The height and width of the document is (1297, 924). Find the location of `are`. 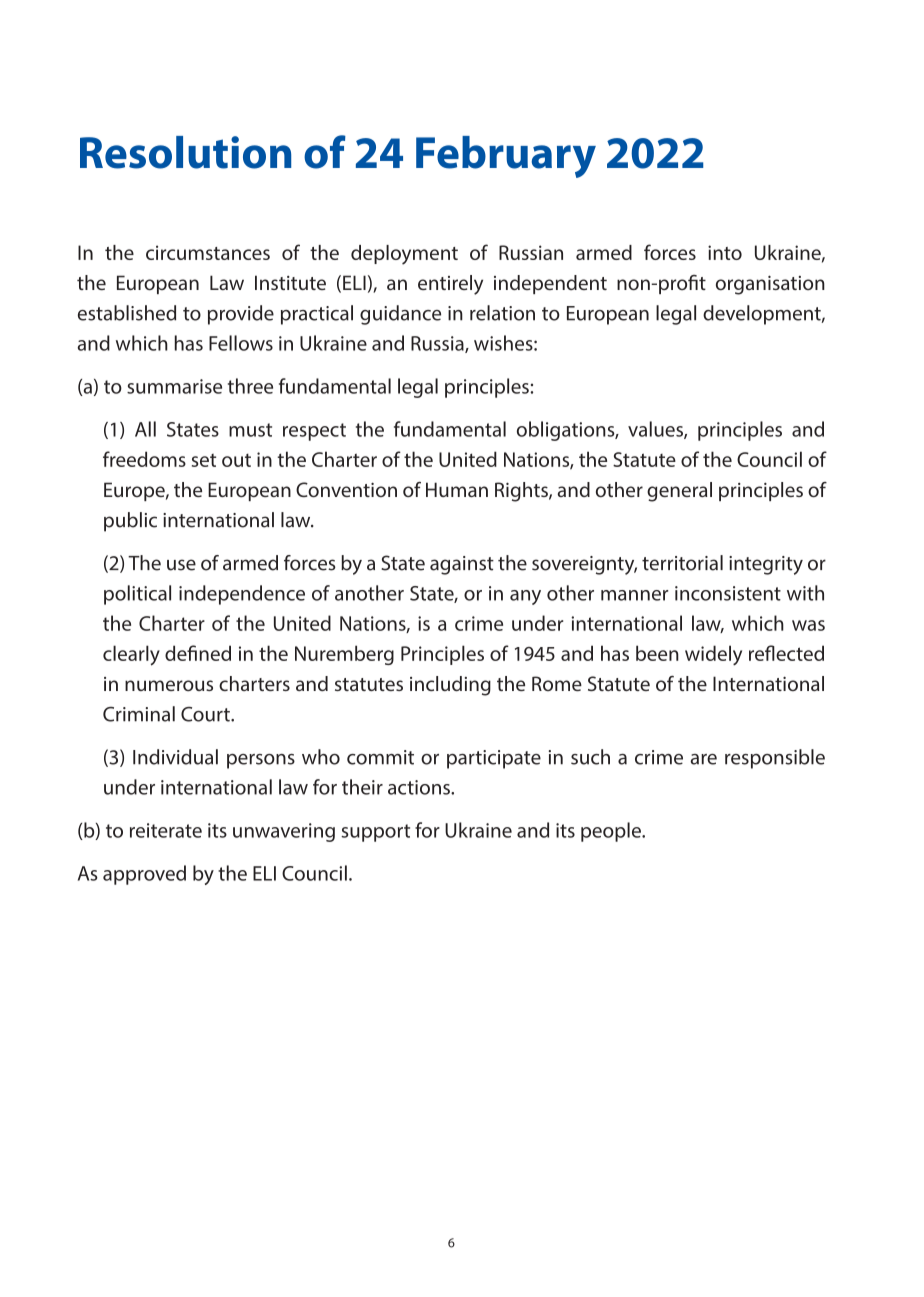

are is located at coordinates (703, 759).
